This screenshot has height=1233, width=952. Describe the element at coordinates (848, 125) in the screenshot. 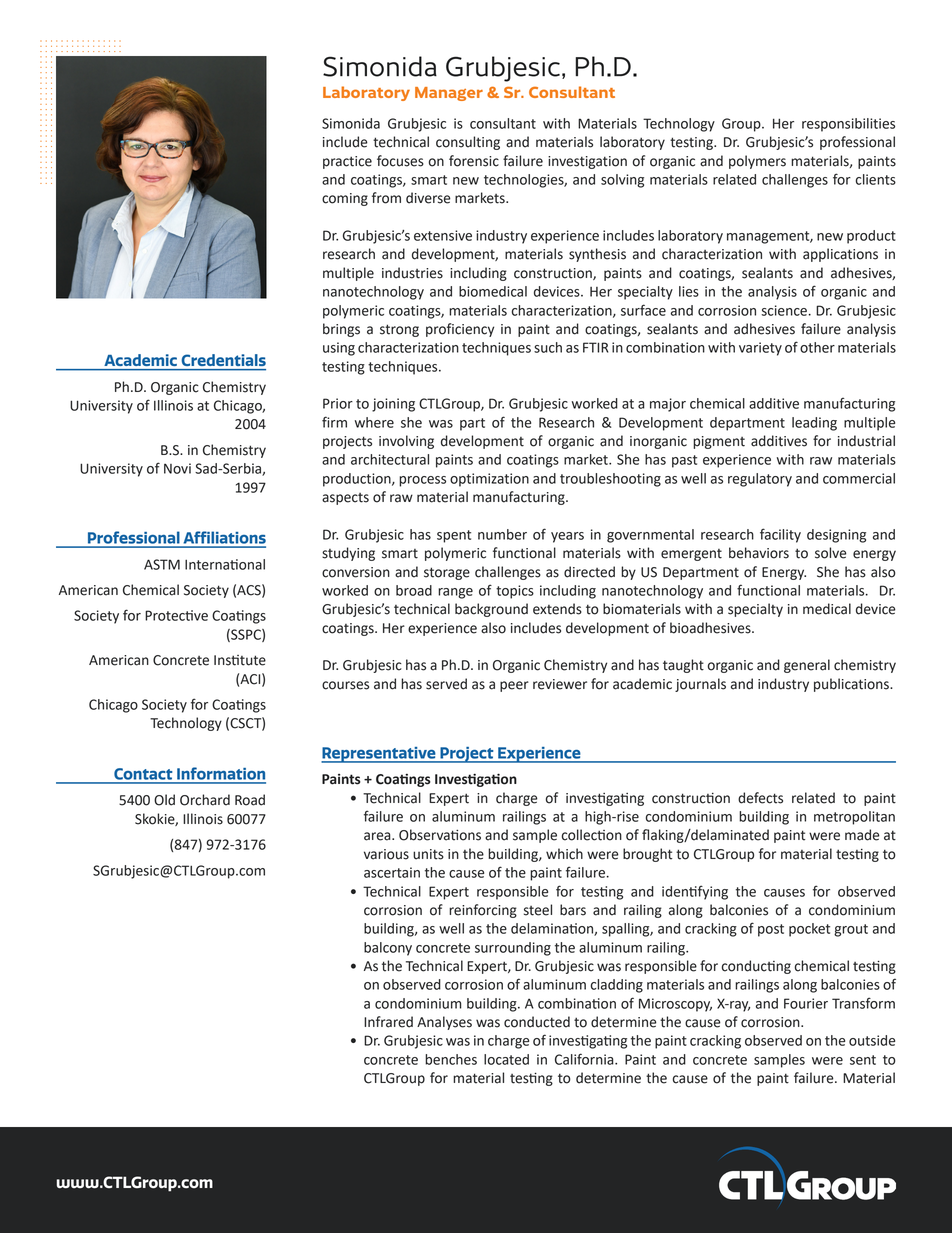

I see `responsibilities` at that location.
